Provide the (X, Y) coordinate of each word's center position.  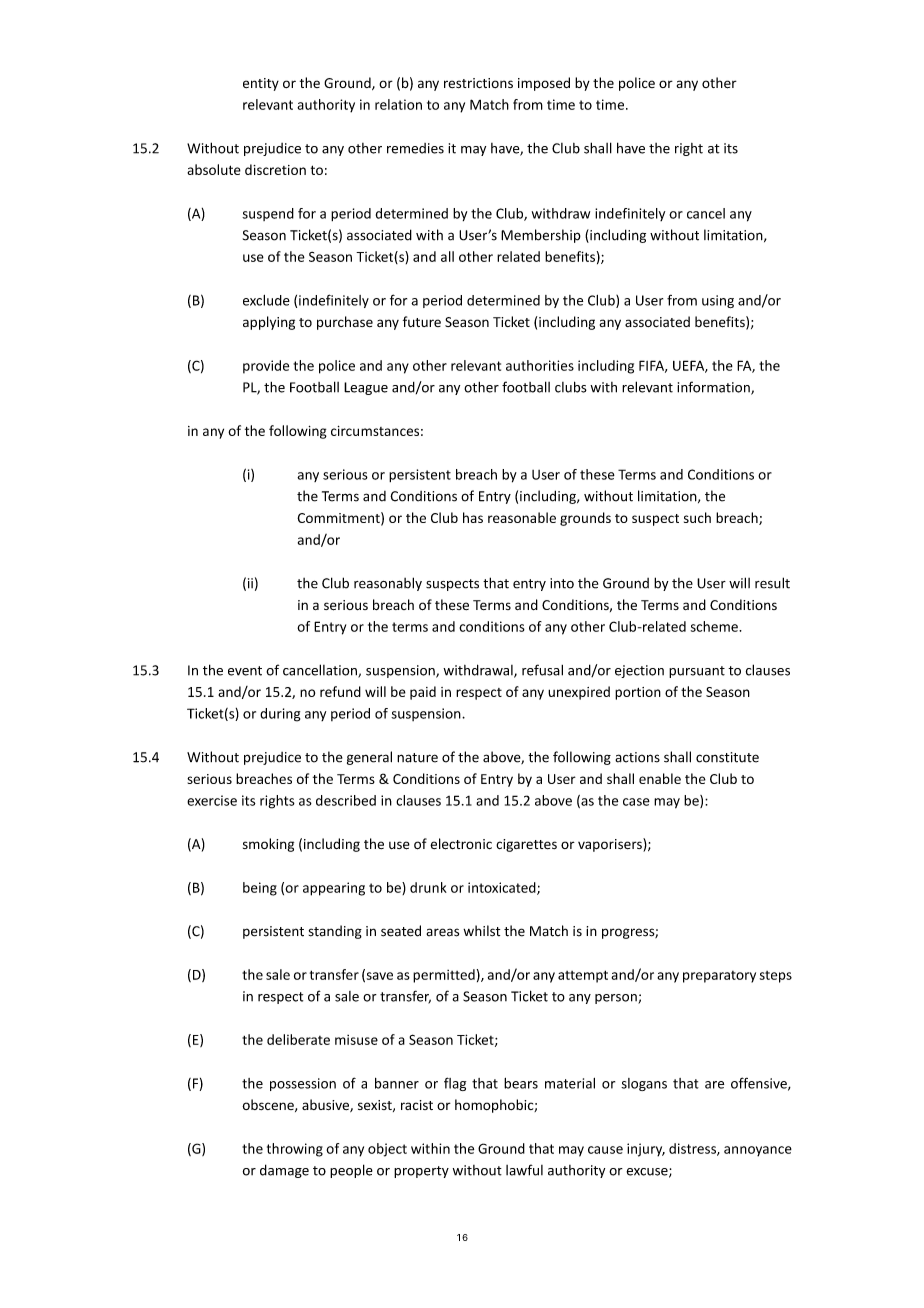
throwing (295, 1150)
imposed (544, 84)
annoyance (758, 1151)
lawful (524, 1170)
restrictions (478, 83)
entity (261, 84)
